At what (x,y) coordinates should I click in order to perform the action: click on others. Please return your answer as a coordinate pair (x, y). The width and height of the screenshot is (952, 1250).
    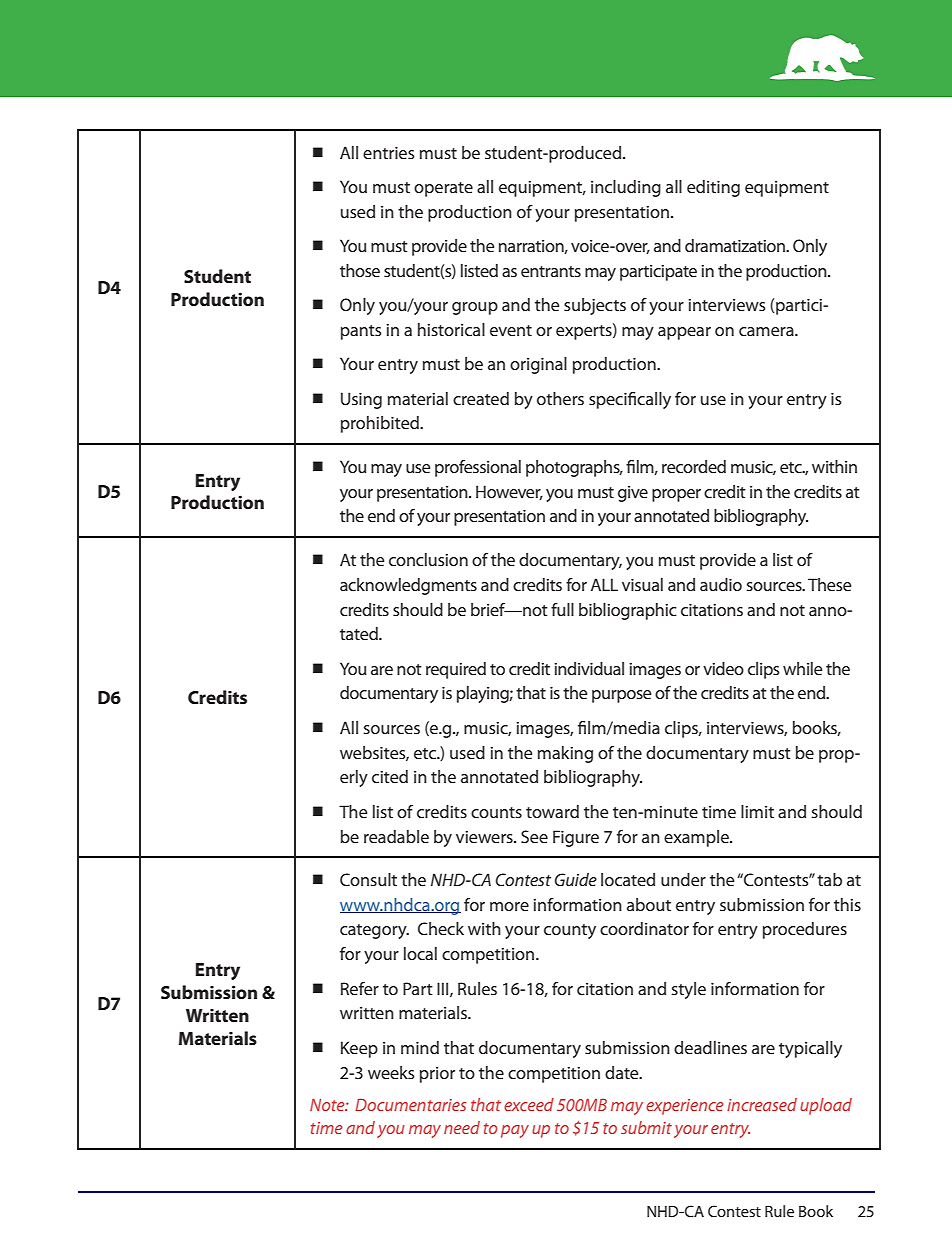
    Looking at the image, I should click on (560, 398).
